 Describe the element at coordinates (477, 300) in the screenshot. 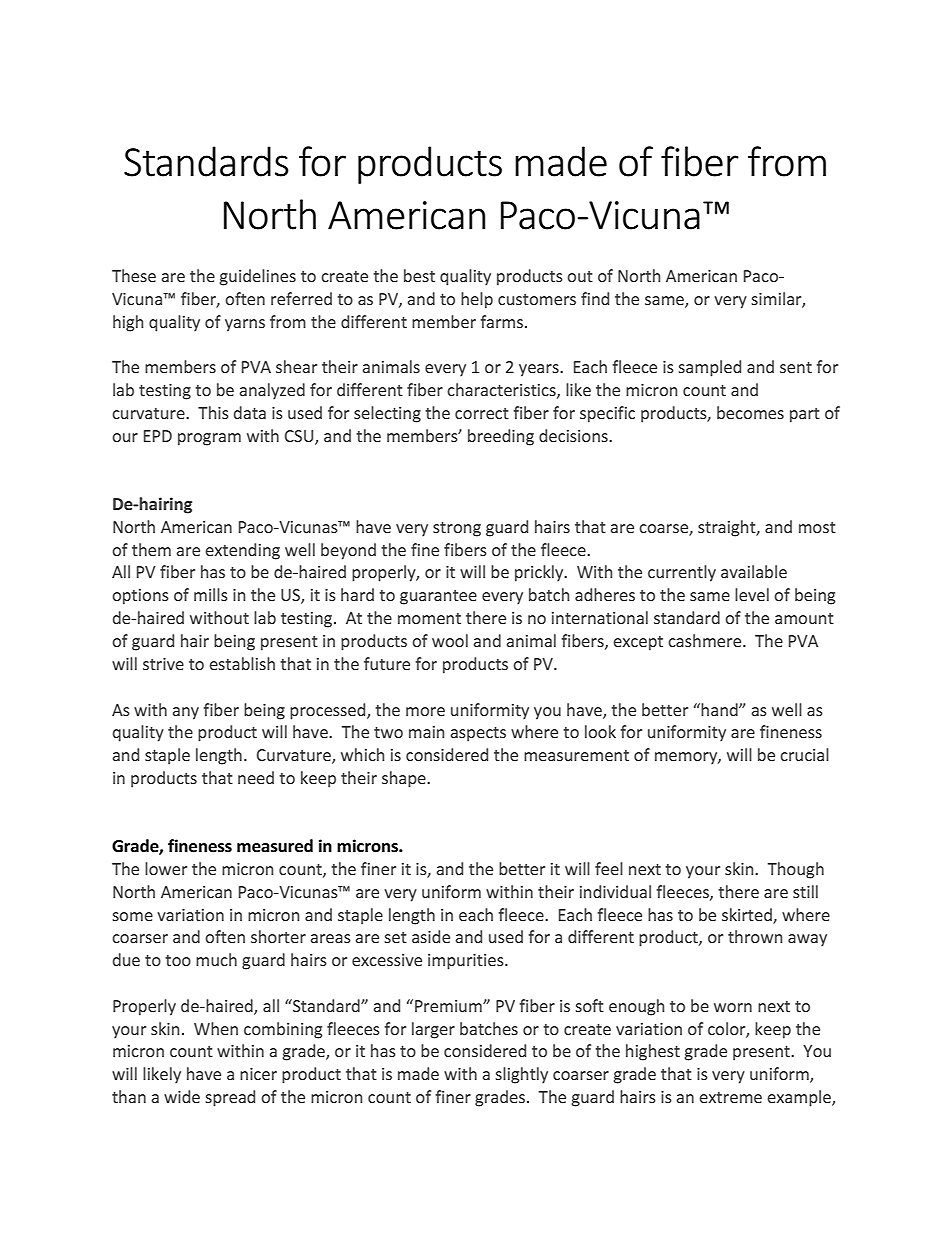

I see `help` at that location.
